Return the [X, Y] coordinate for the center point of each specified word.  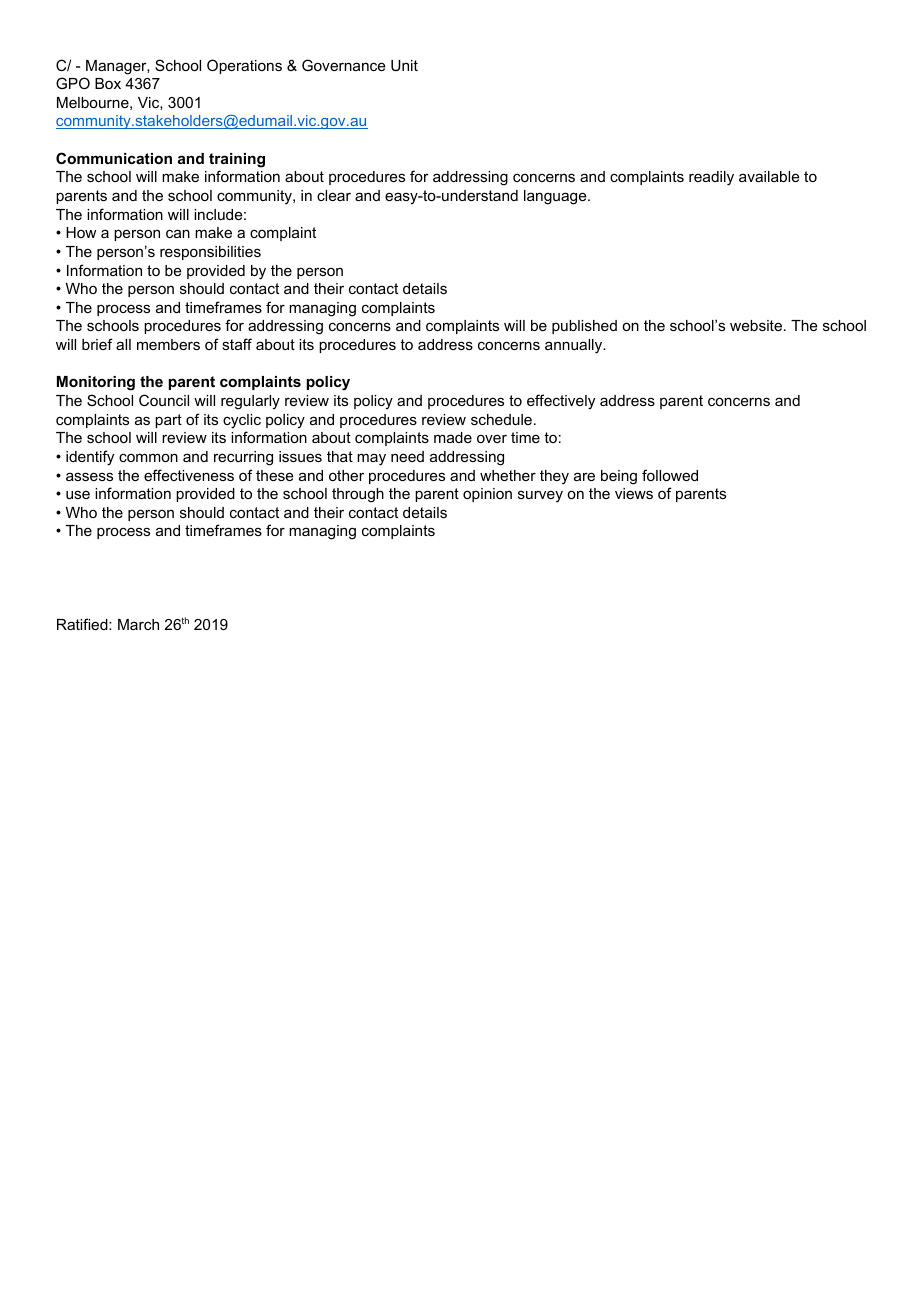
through [358, 495]
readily [711, 178]
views [634, 493]
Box [108, 83]
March [138, 624]
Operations [244, 66]
